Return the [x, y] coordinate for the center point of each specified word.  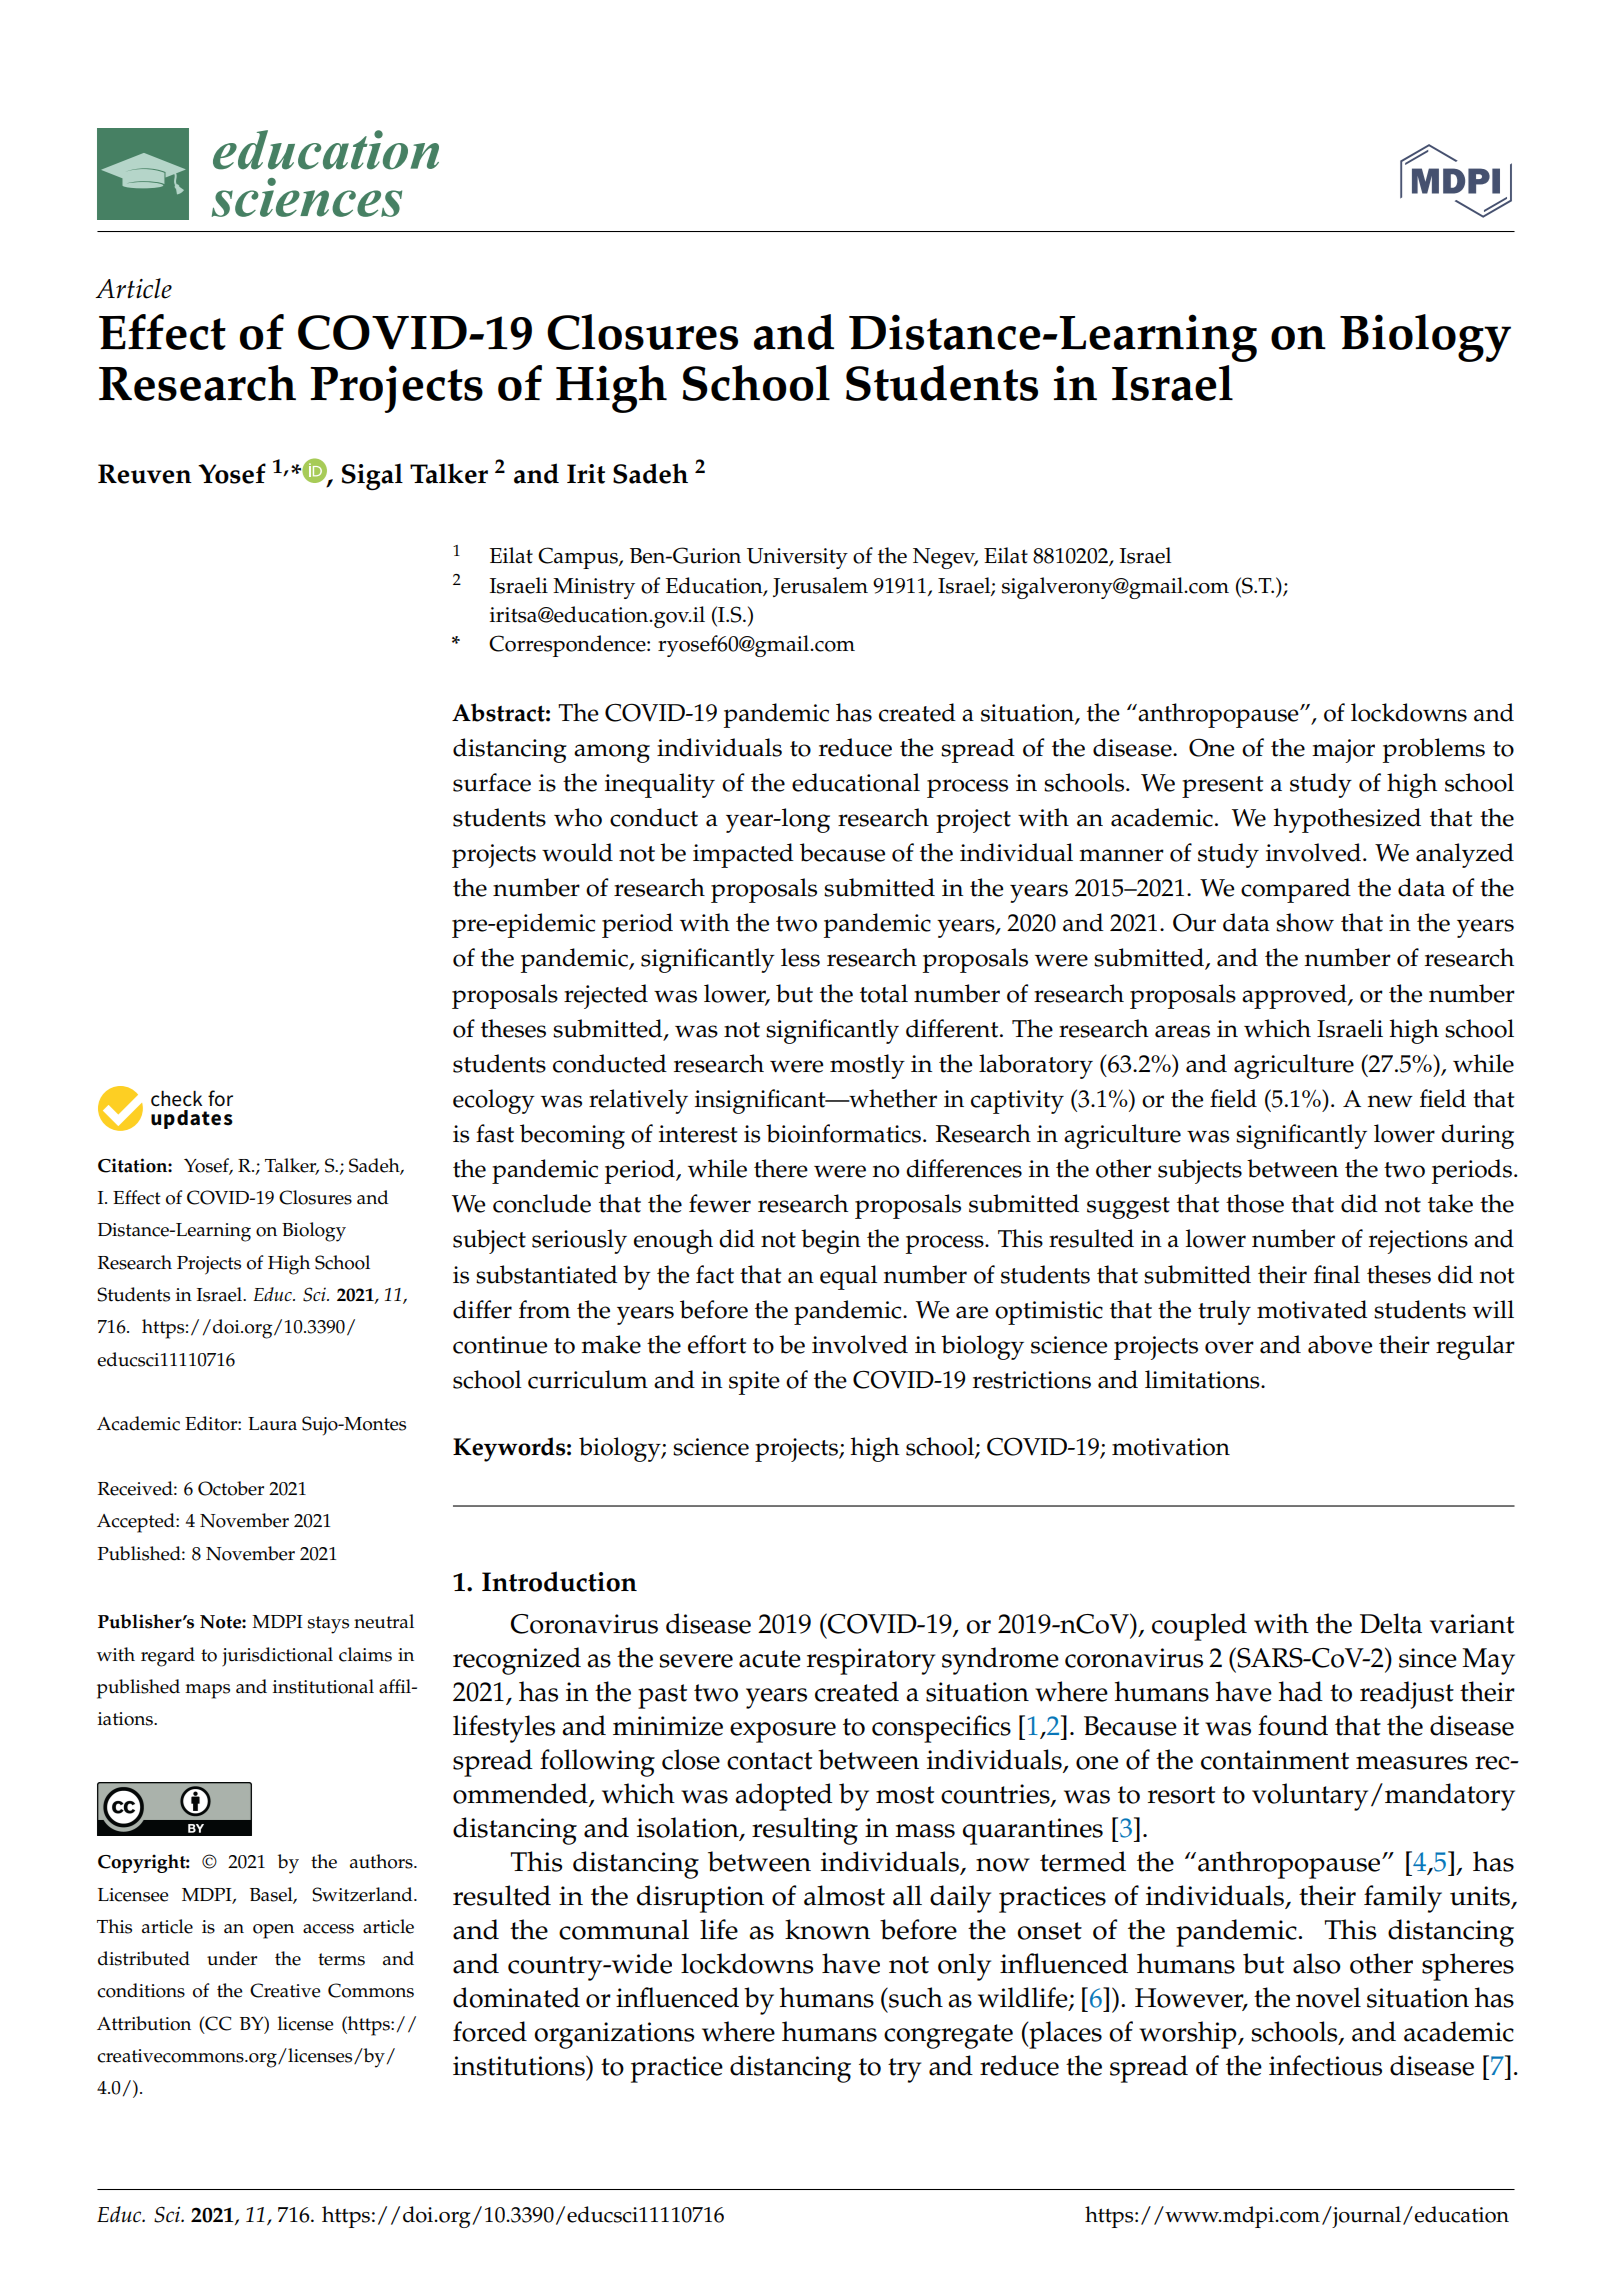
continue [500, 1345]
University [797, 558]
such [915, 1997]
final [1337, 1274]
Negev [945, 558]
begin [831, 1241]
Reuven [145, 474]
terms [341, 1959]
